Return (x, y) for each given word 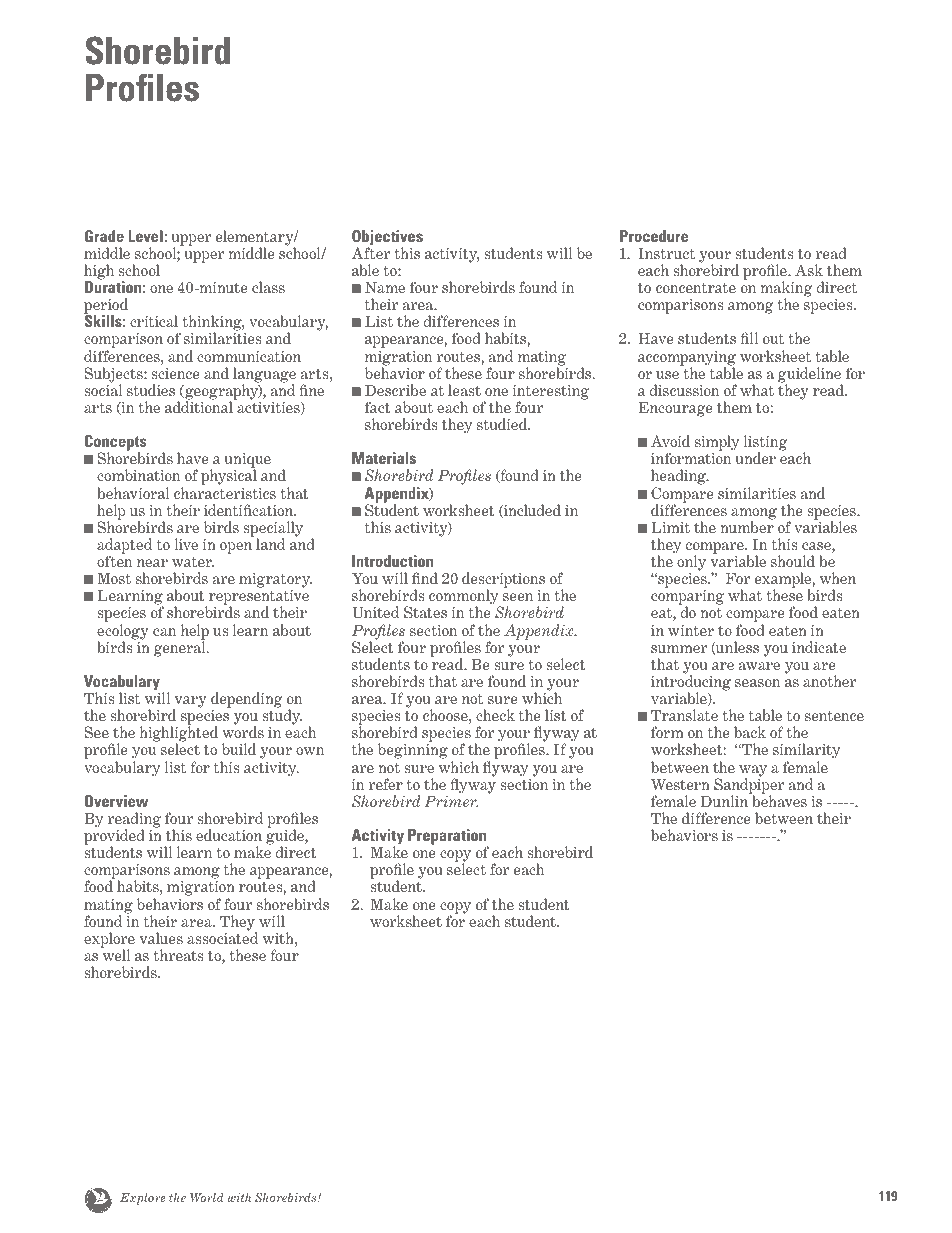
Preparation (448, 838)
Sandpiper (749, 786)
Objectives (387, 239)
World (207, 1197)
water (193, 561)
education (229, 835)
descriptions (503, 581)
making (786, 290)
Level (146, 236)
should (793, 561)
